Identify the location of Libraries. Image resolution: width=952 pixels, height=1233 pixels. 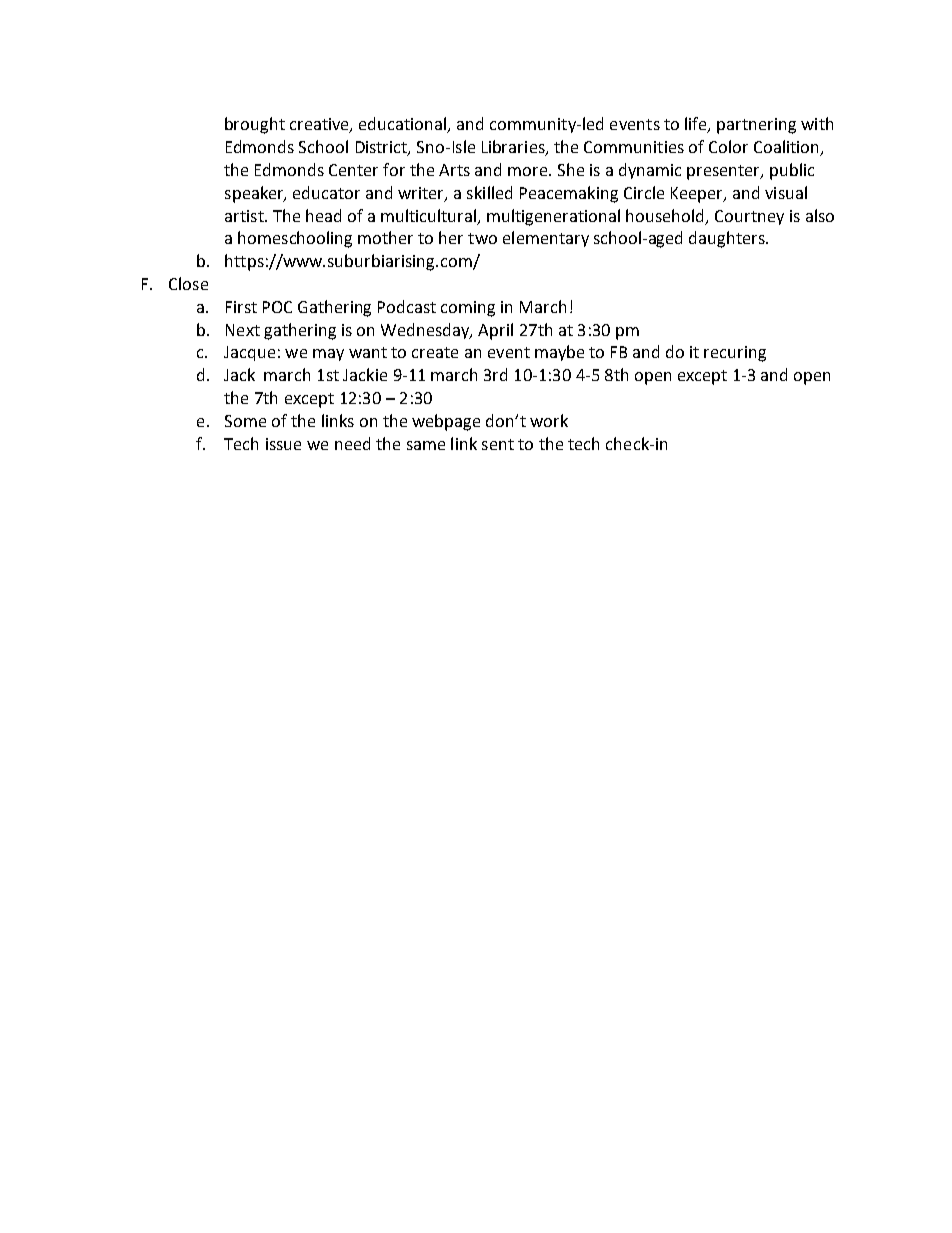
(514, 148).
